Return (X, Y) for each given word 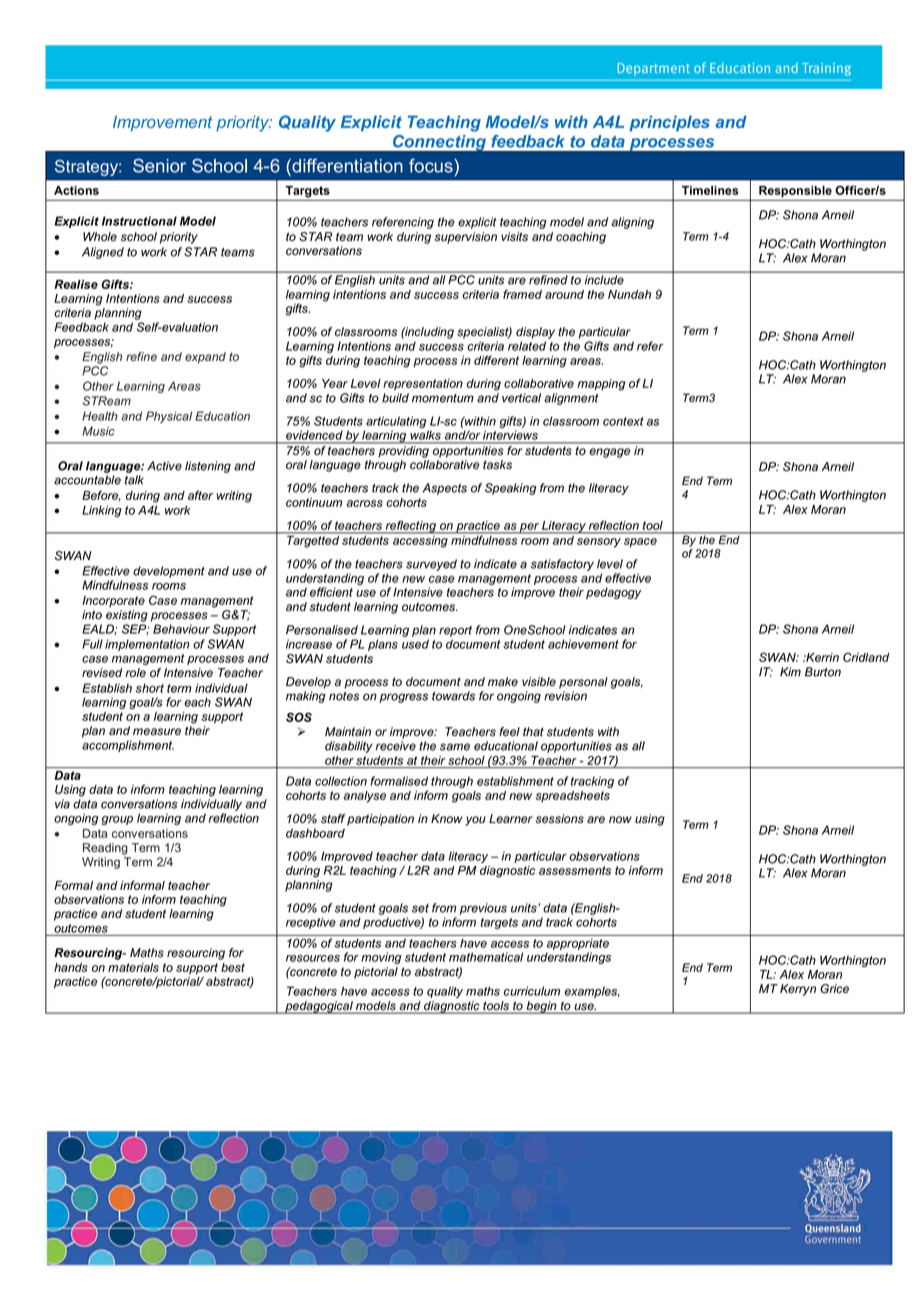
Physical (169, 417)
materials (133, 967)
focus (431, 166)
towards (453, 696)
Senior (159, 166)
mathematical (486, 957)
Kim (790, 672)
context (623, 421)
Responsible (795, 192)
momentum (443, 398)
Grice (834, 989)
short (150, 688)
